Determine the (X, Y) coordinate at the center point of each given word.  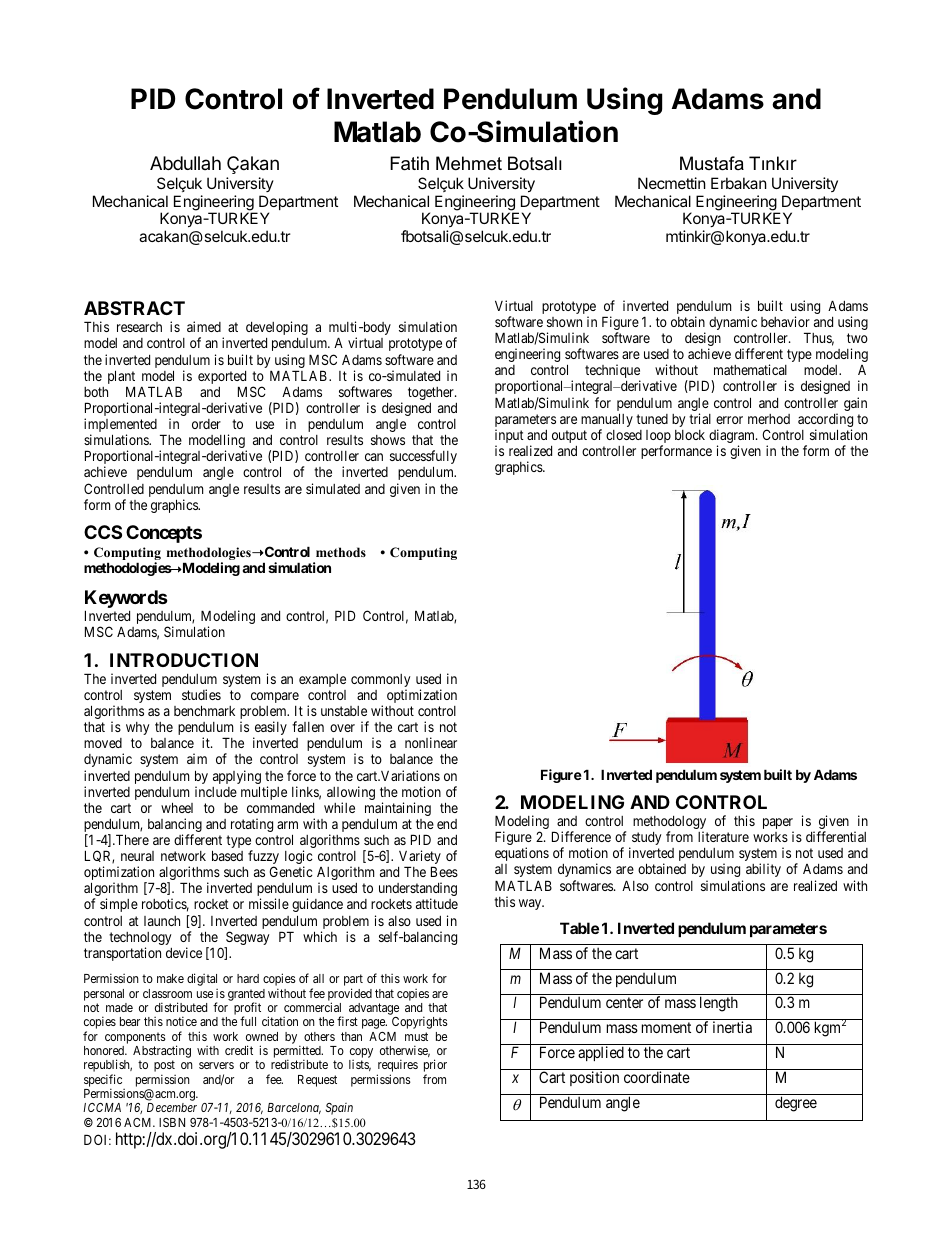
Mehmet (469, 163)
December (172, 1107)
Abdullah (185, 163)
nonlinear (431, 742)
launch (162, 921)
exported (222, 379)
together (432, 393)
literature (723, 836)
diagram (733, 437)
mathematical (750, 369)
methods (341, 552)
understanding (418, 890)
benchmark (204, 710)
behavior (785, 321)
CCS (103, 532)
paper (778, 825)
